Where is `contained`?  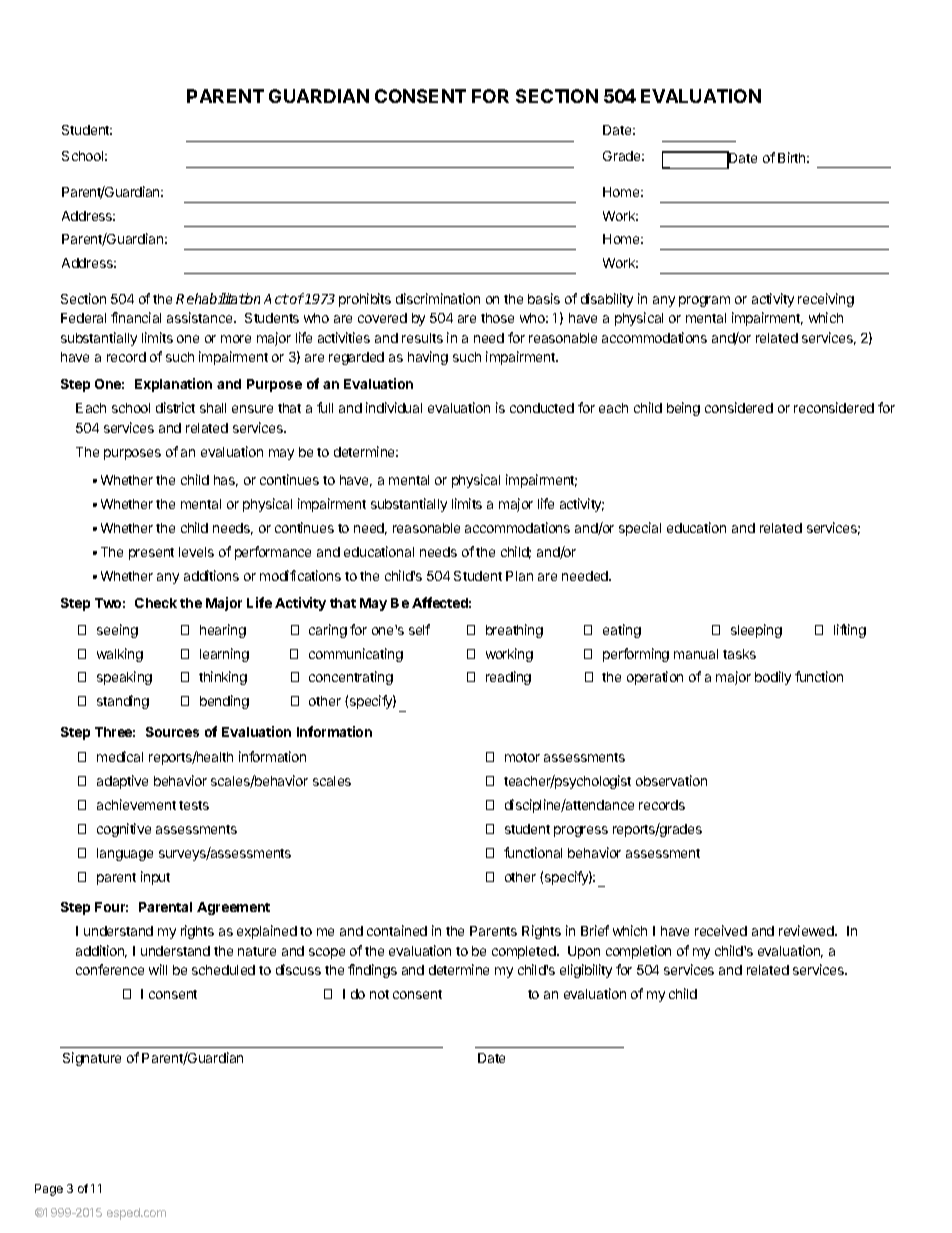
contained is located at coordinates (397, 930).
